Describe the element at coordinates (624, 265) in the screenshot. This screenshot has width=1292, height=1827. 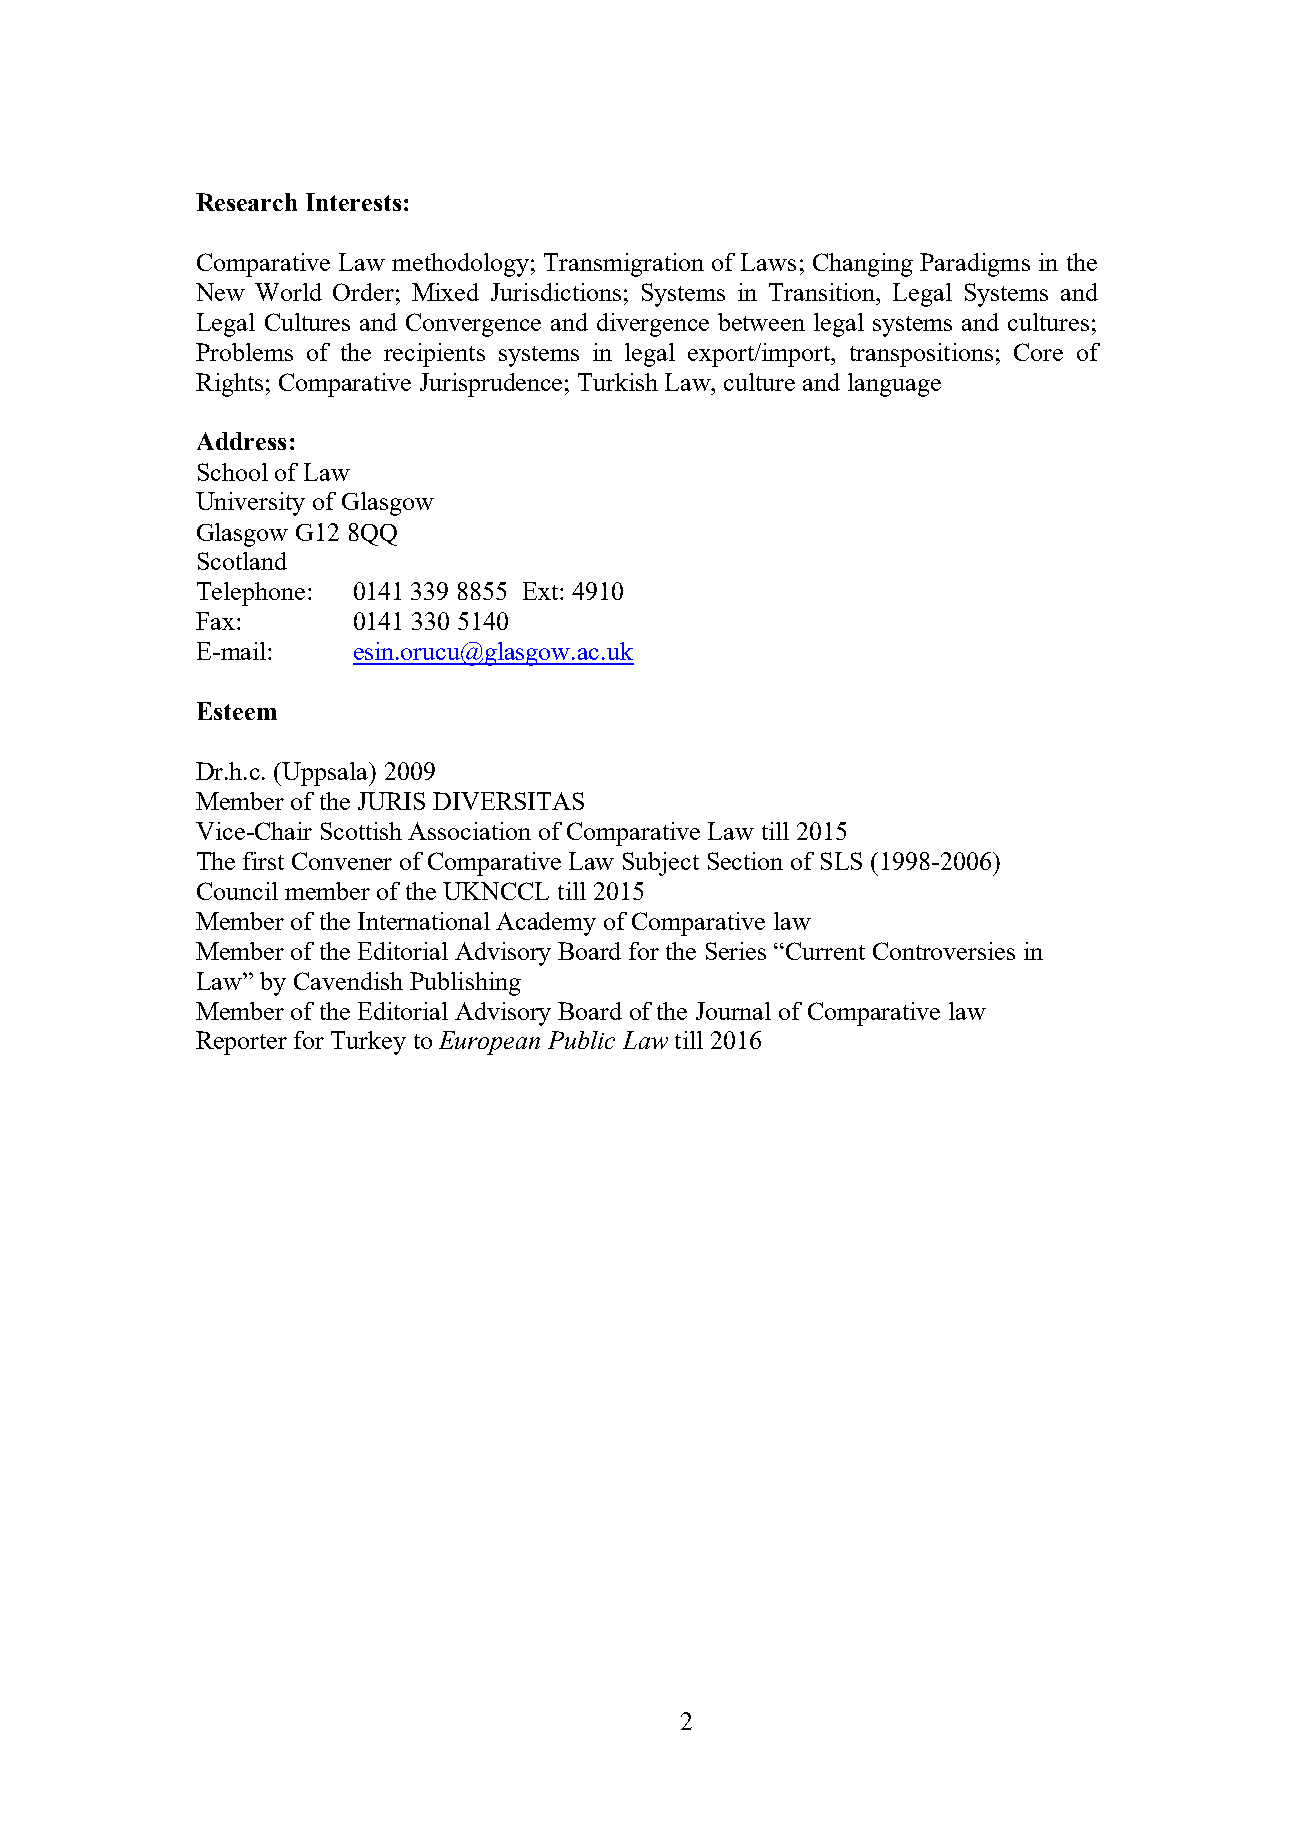
I see `Transmigration` at that location.
